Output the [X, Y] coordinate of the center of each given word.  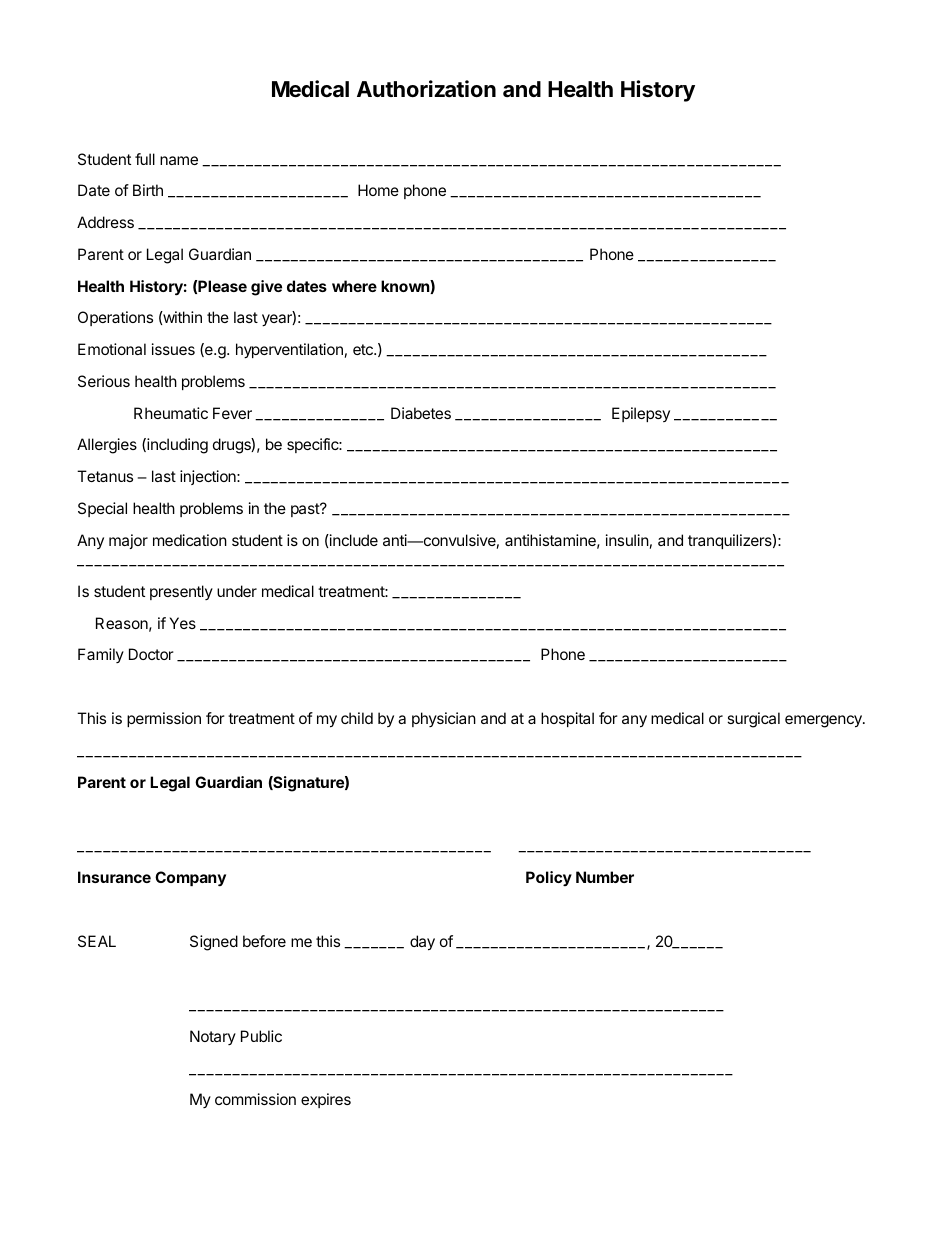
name [179, 160]
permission [164, 719]
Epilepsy [641, 414]
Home [378, 190]
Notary [213, 1037]
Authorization [426, 89]
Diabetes [421, 413]
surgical [753, 720]
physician [444, 719]
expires [326, 1100]
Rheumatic [171, 413]
